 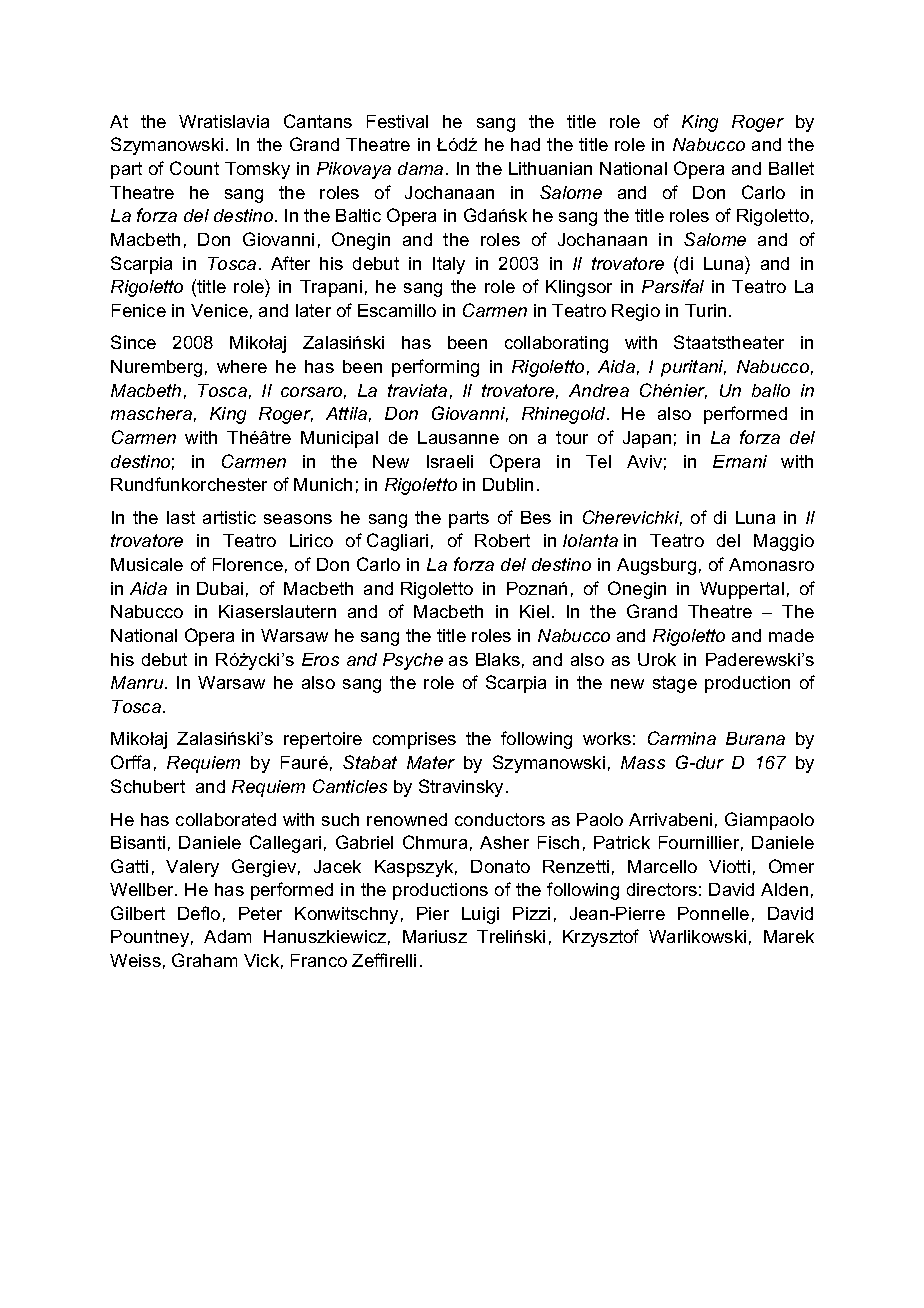 I want to click on Marek, so click(x=789, y=936).
